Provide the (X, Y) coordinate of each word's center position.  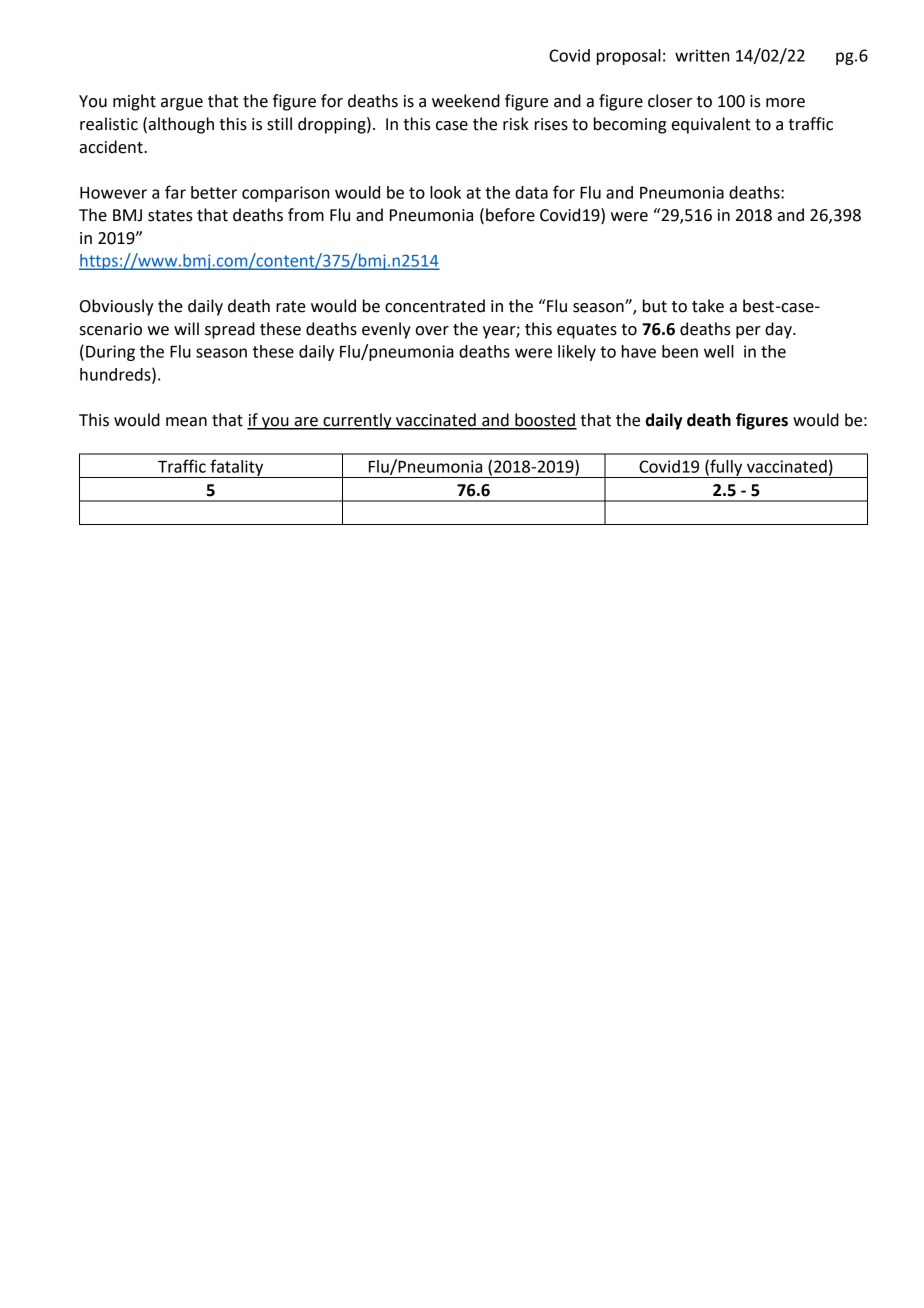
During (110, 353)
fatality (237, 468)
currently (357, 421)
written (702, 55)
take (708, 306)
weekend (466, 101)
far (175, 192)
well (719, 351)
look (445, 192)
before (510, 215)
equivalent (711, 125)
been (680, 351)
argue (182, 104)
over (432, 331)
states (170, 216)
